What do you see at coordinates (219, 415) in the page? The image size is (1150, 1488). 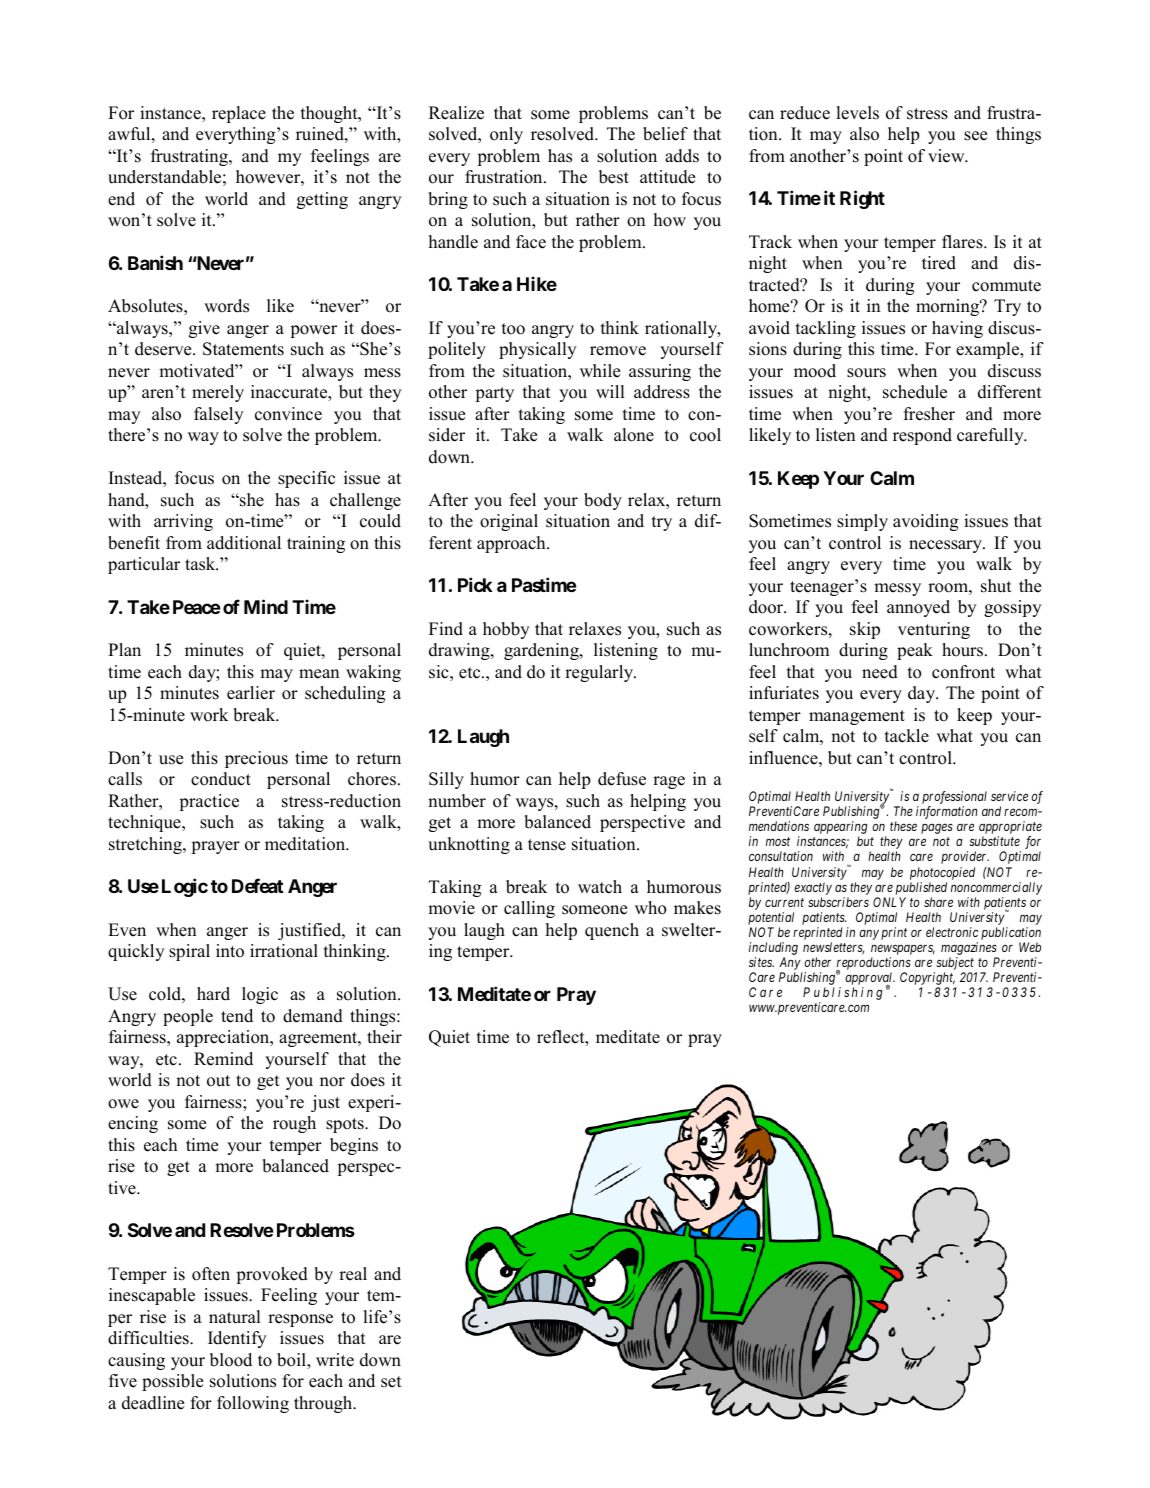 I see `falsely` at bounding box center [219, 415].
